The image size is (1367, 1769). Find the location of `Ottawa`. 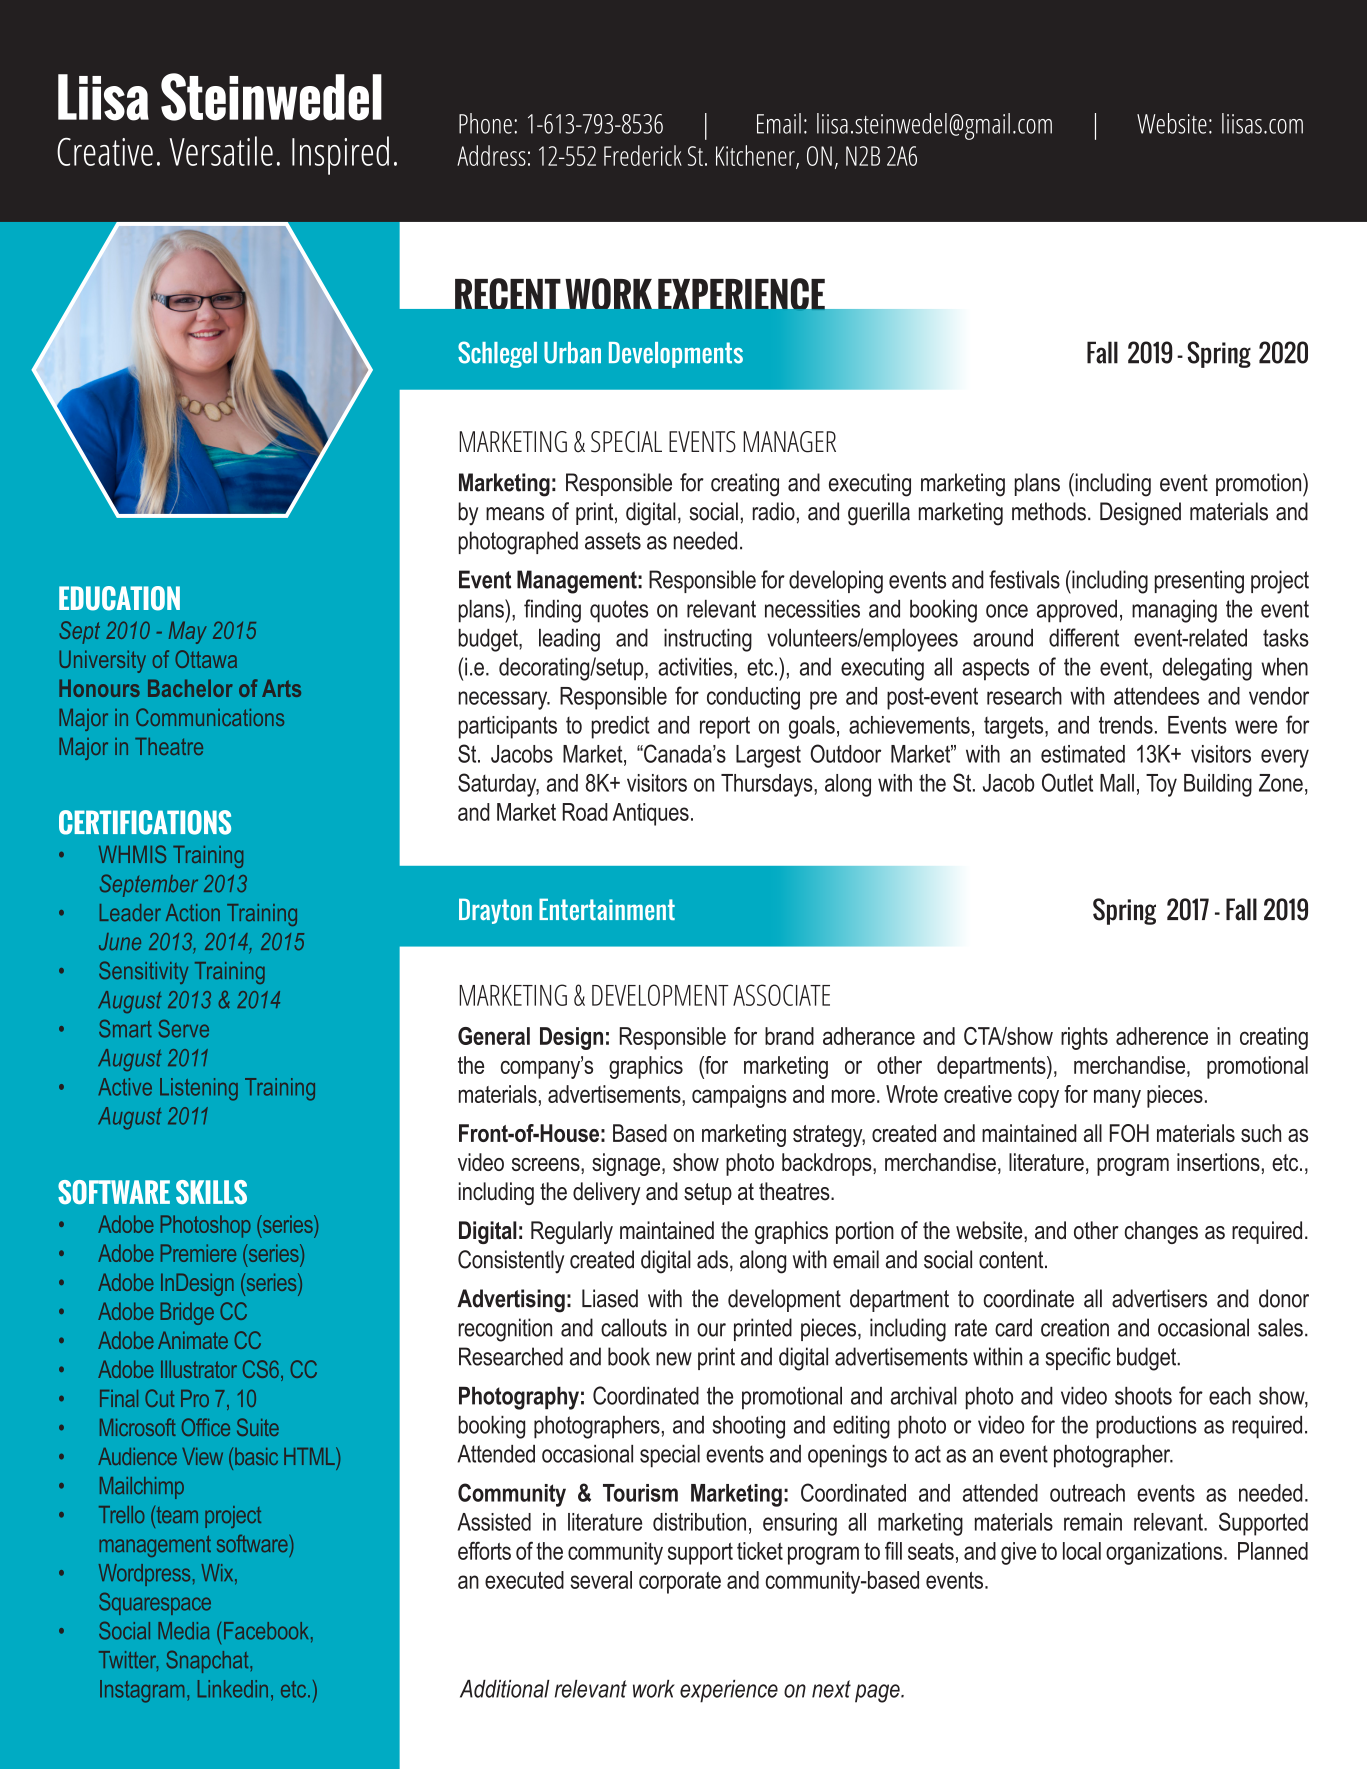

Ottawa is located at coordinates (206, 659).
